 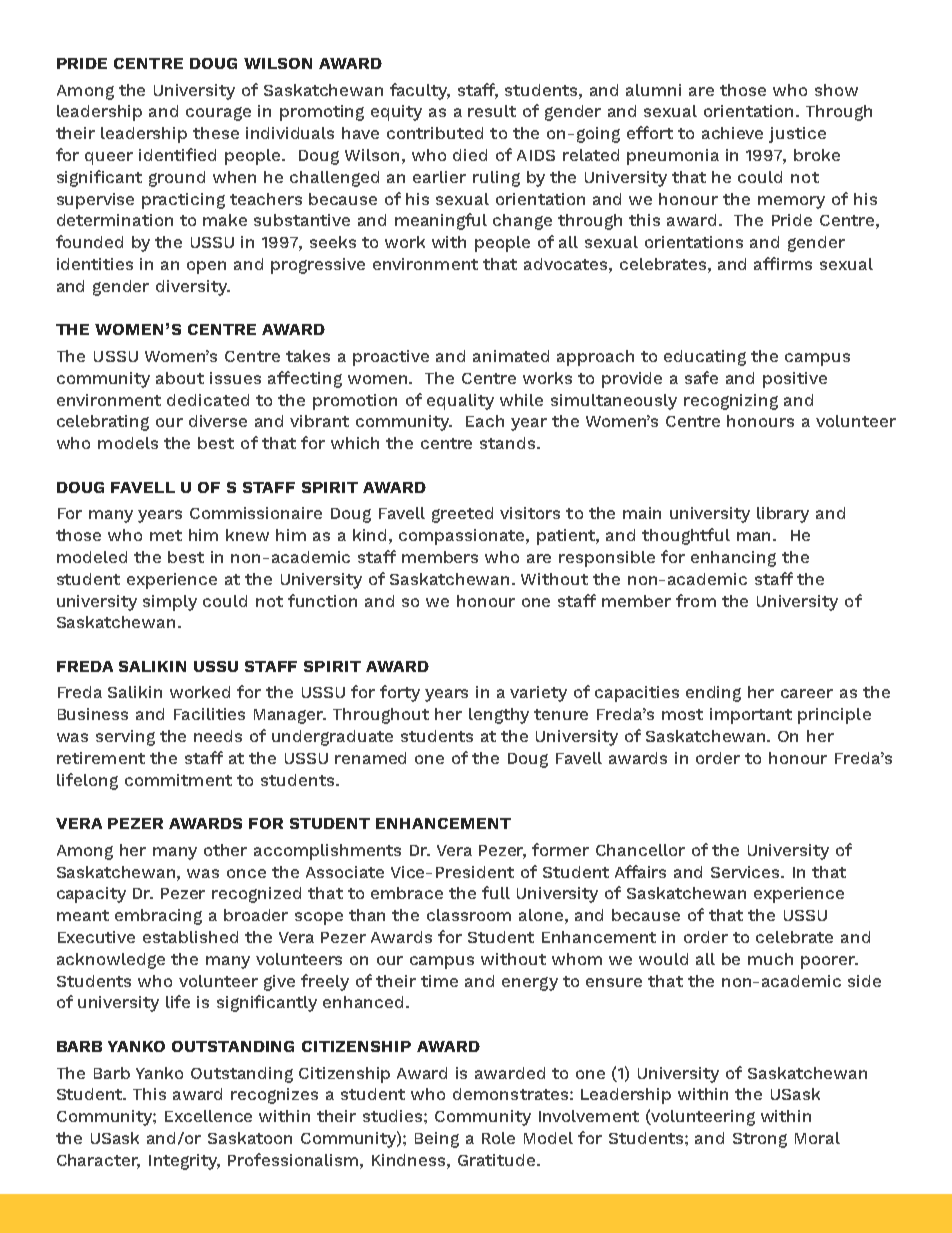 I want to click on commitment, so click(x=178, y=780).
